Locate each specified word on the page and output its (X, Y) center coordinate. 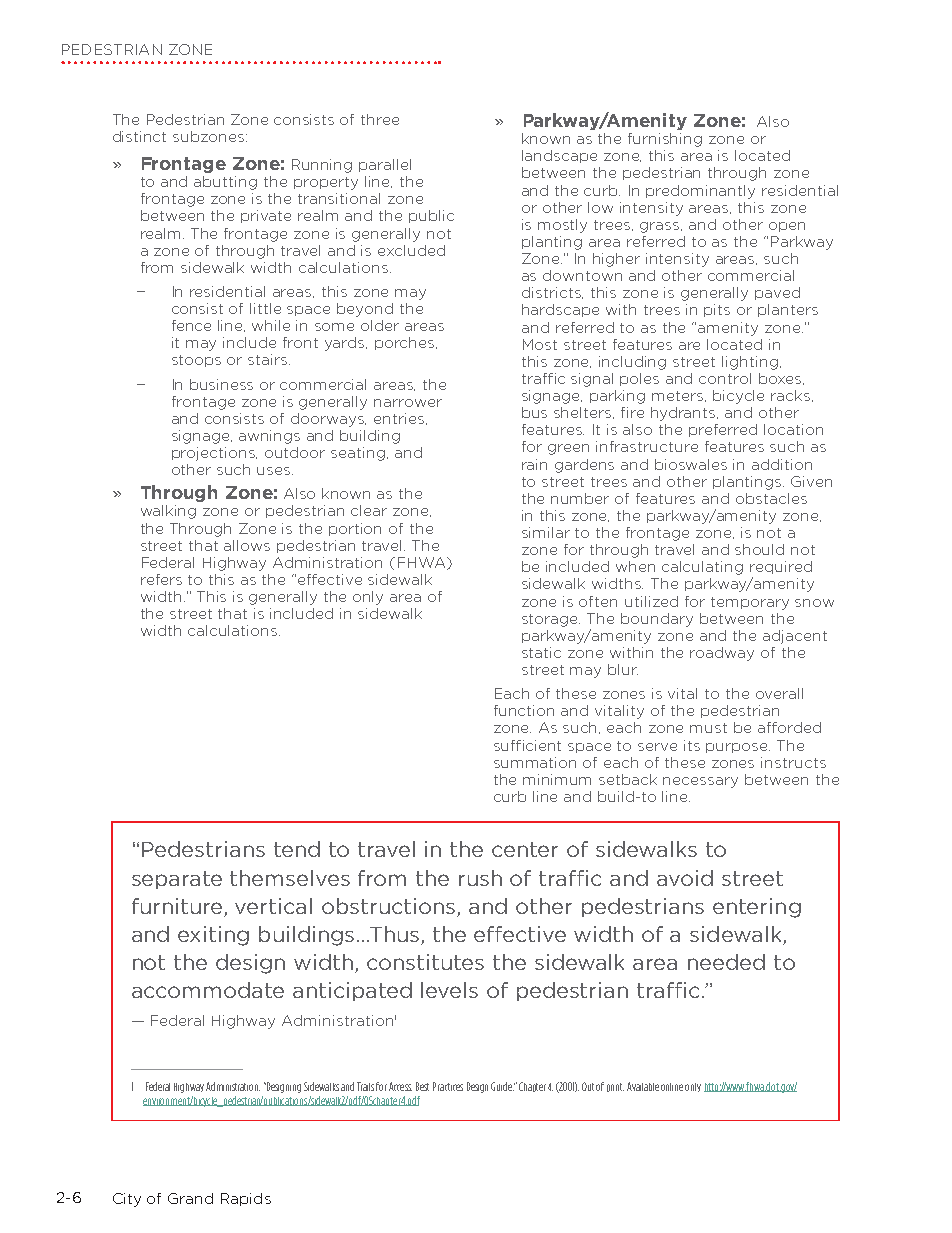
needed (726, 962)
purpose (738, 748)
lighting (750, 363)
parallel (385, 165)
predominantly (700, 192)
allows (247, 545)
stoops (196, 361)
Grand (190, 1198)
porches (406, 343)
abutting (225, 183)
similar (546, 532)
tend (297, 849)
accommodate (208, 990)
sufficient (527, 745)
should (759, 549)
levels (449, 990)
